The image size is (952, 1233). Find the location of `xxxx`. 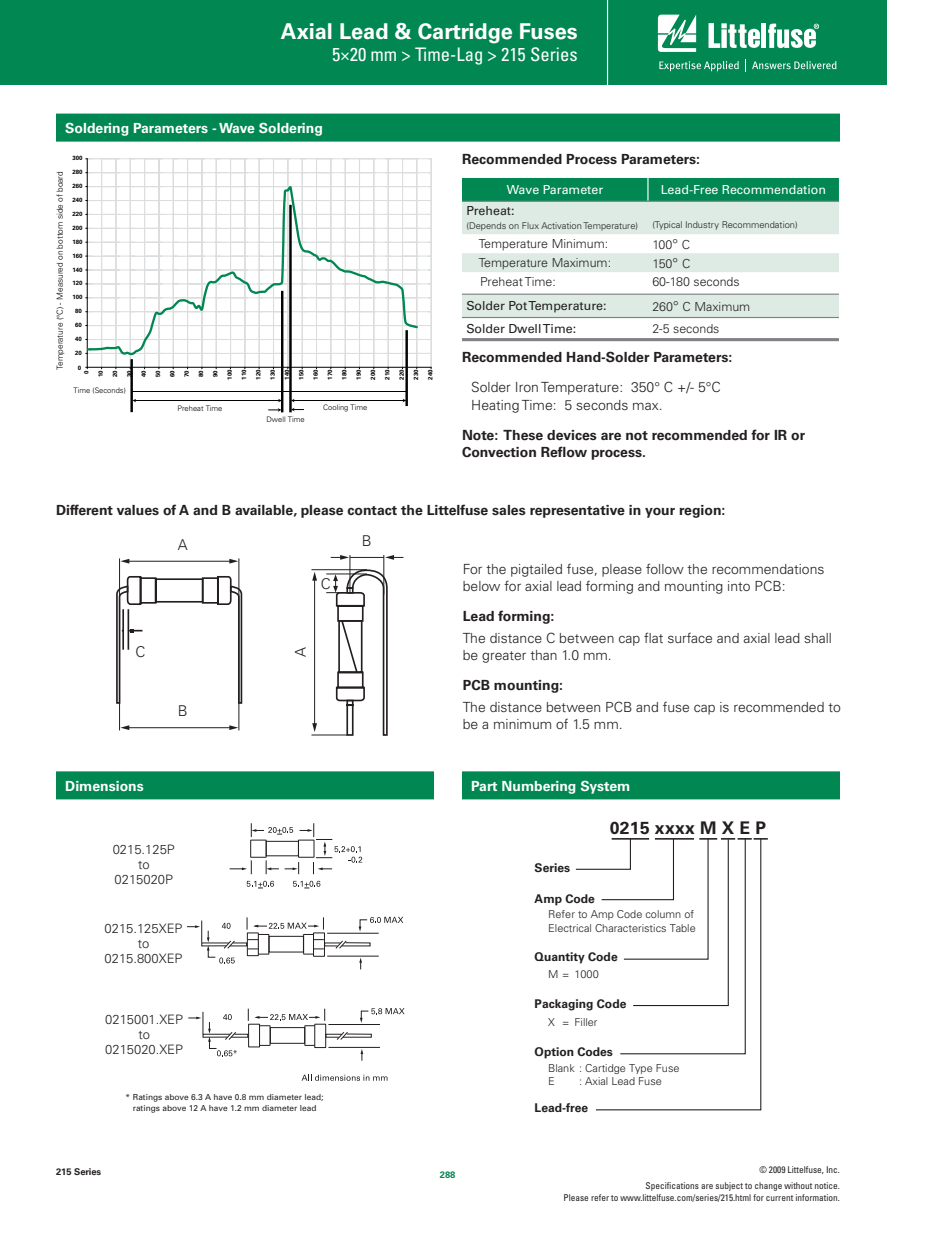

xxxx is located at coordinates (675, 829).
